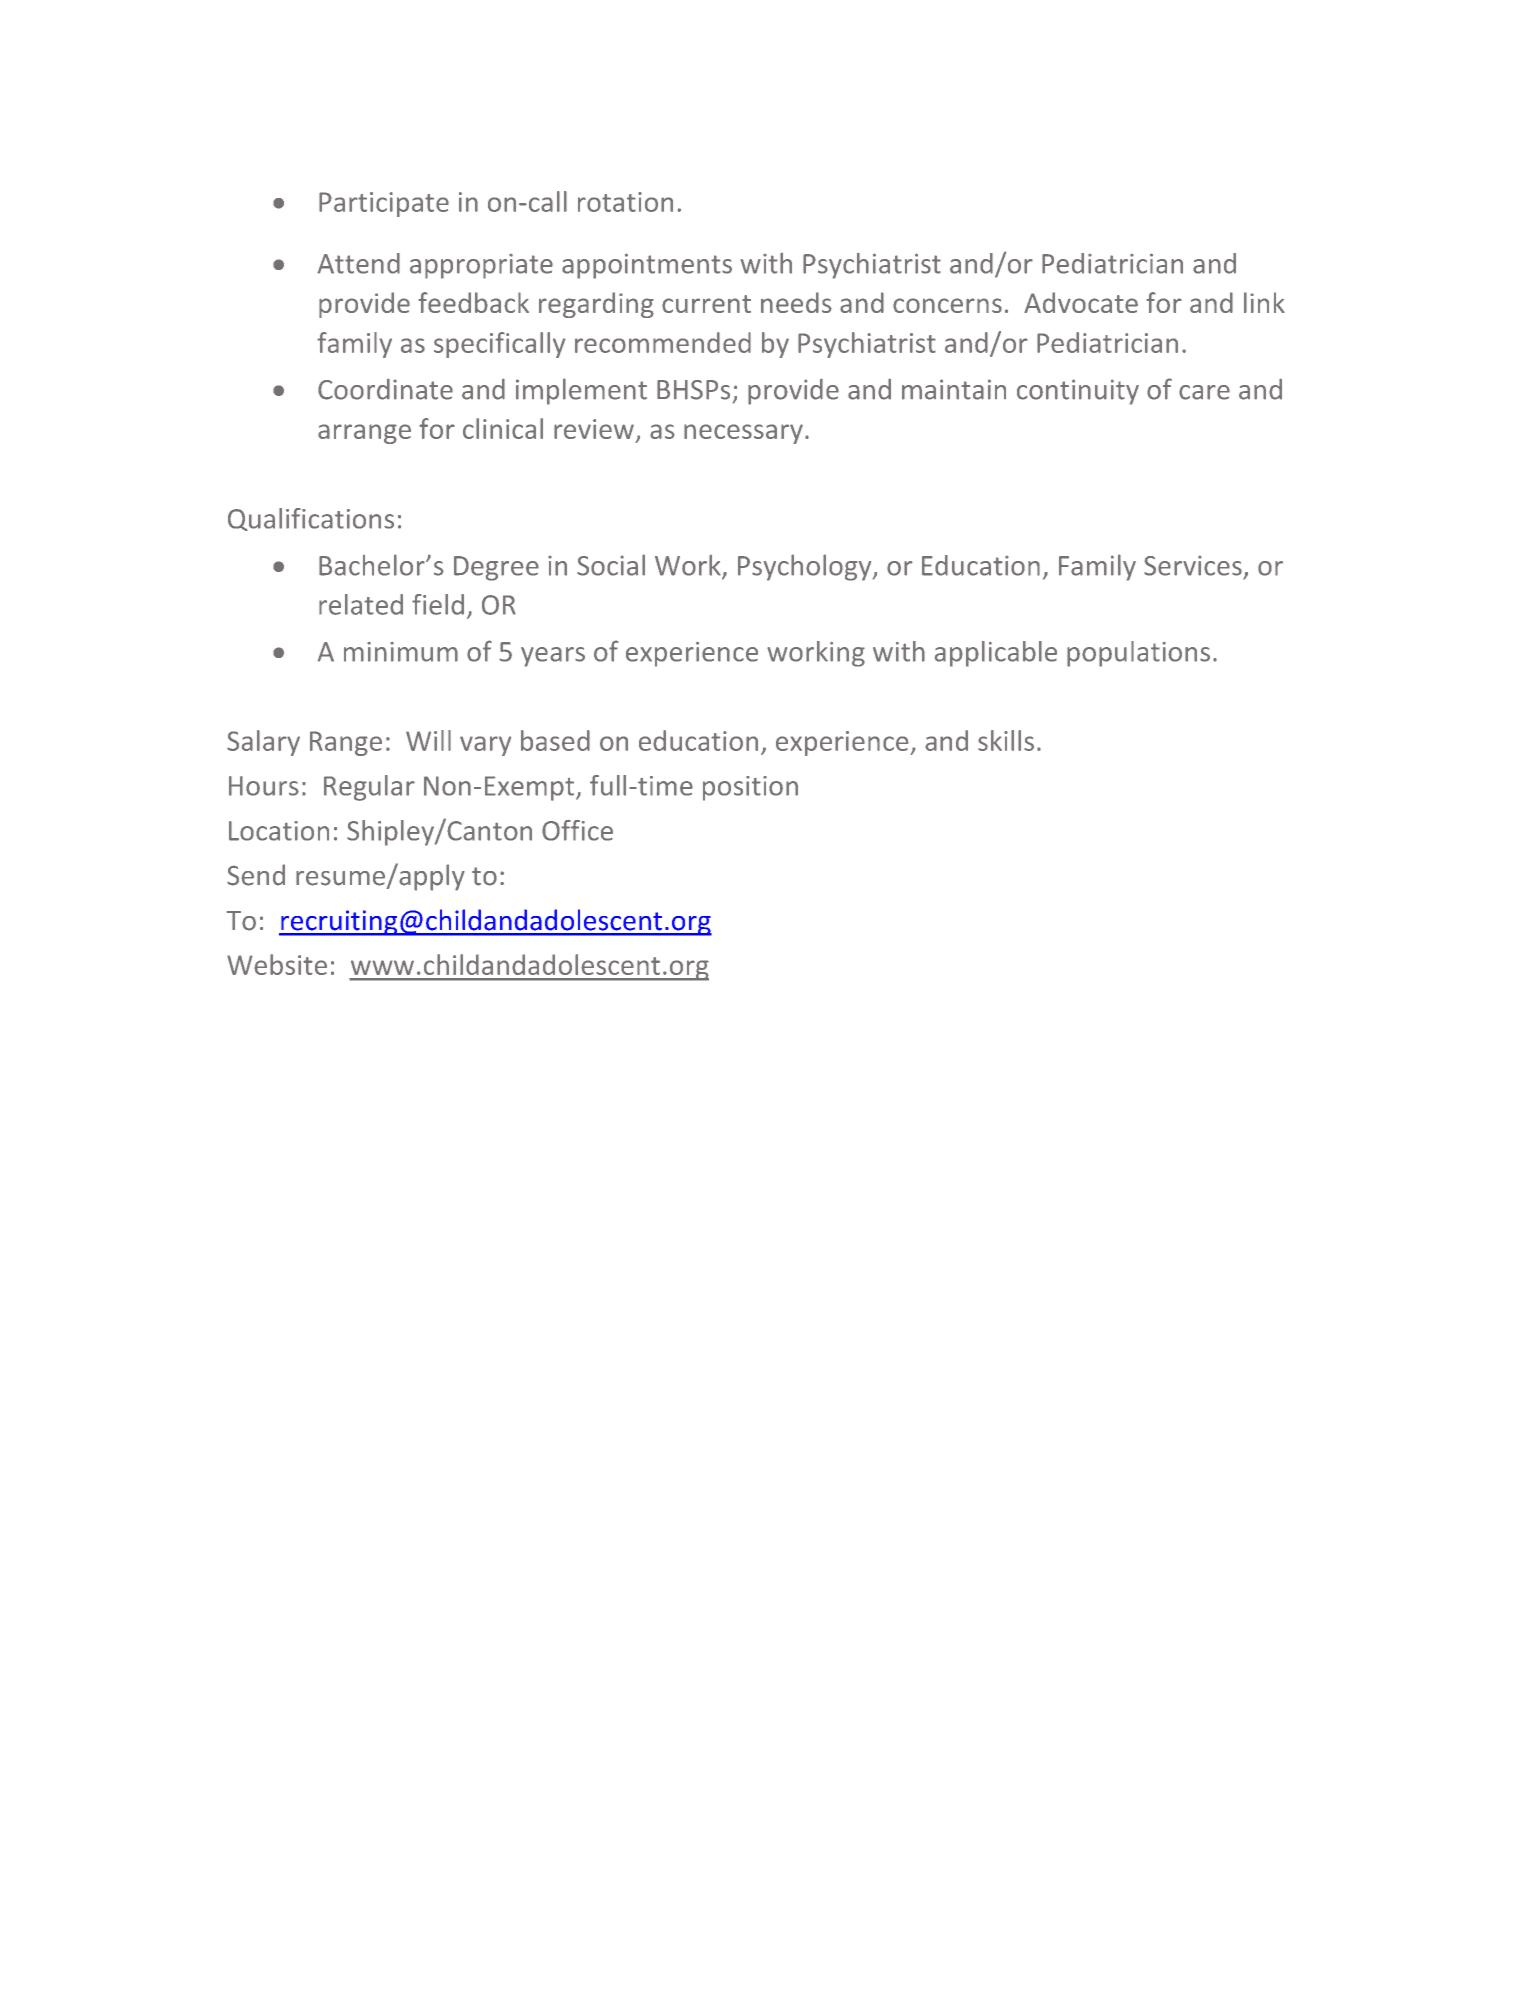 Image resolution: width=1540 pixels, height=1993 pixels. I want to click on Services, so click(1193, 565).
